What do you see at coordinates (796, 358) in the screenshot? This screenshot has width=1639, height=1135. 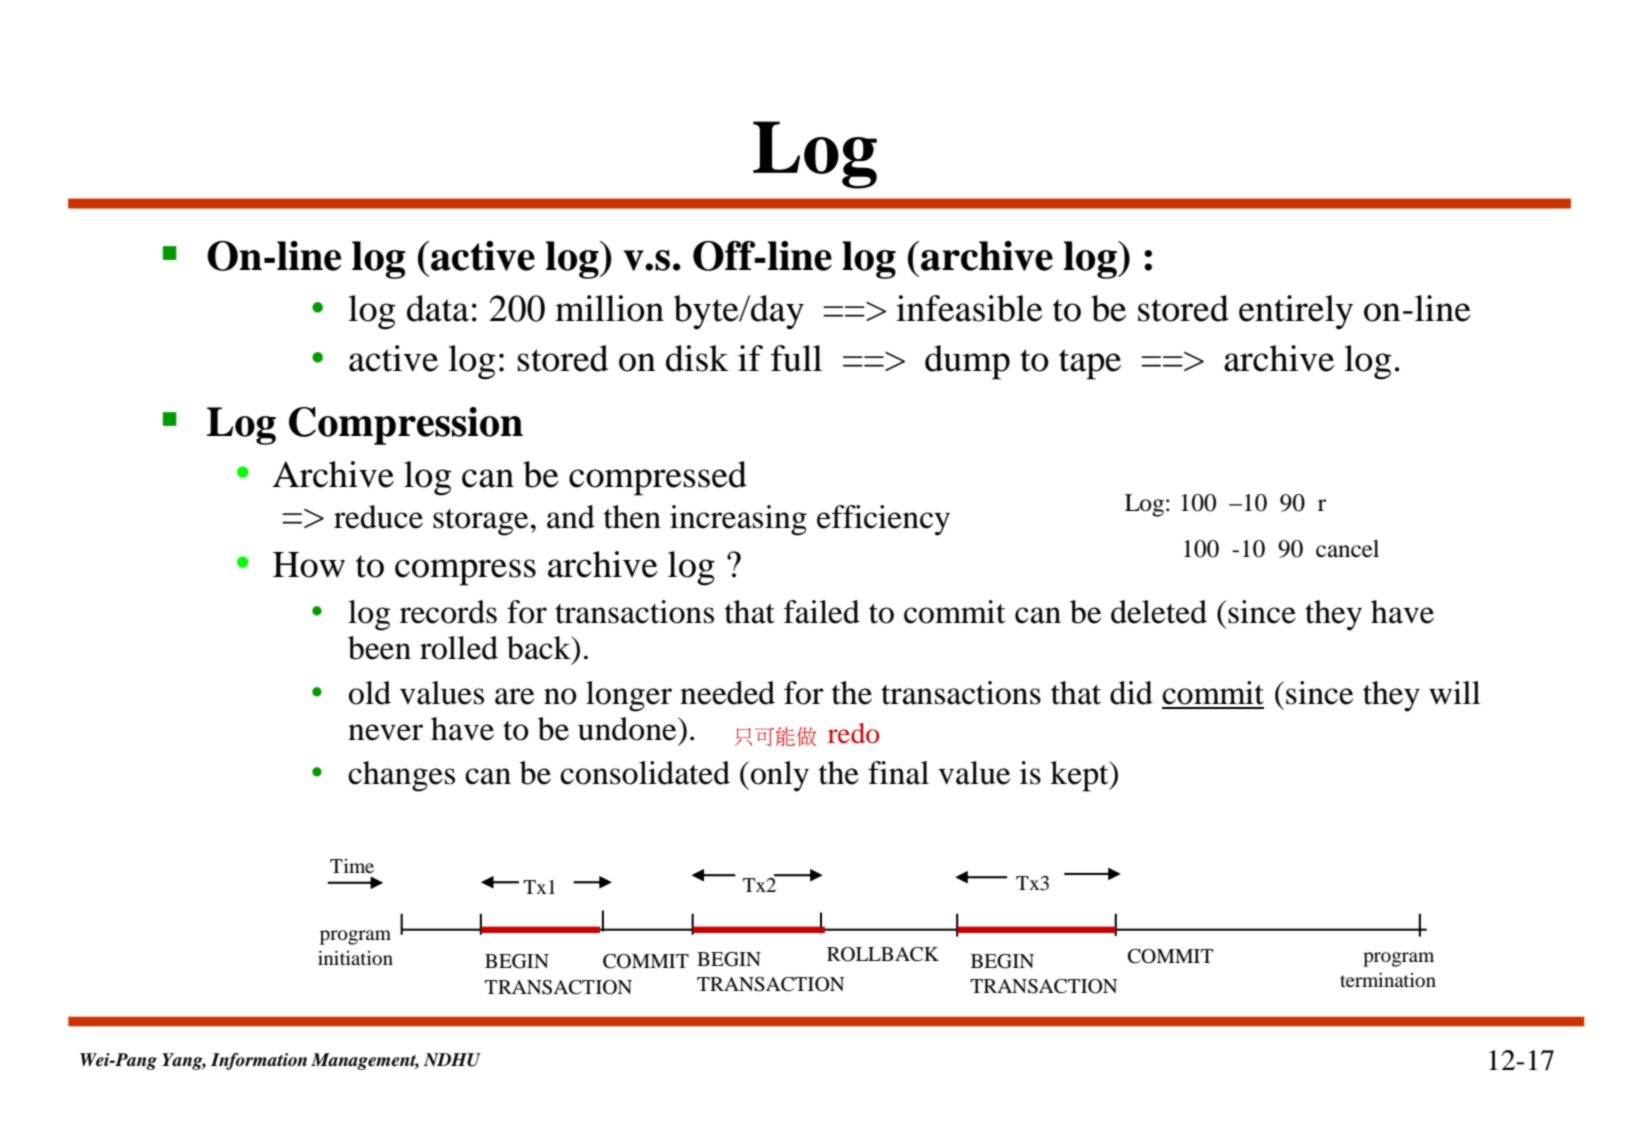 I see `full` at bounding box center [796, 358].
